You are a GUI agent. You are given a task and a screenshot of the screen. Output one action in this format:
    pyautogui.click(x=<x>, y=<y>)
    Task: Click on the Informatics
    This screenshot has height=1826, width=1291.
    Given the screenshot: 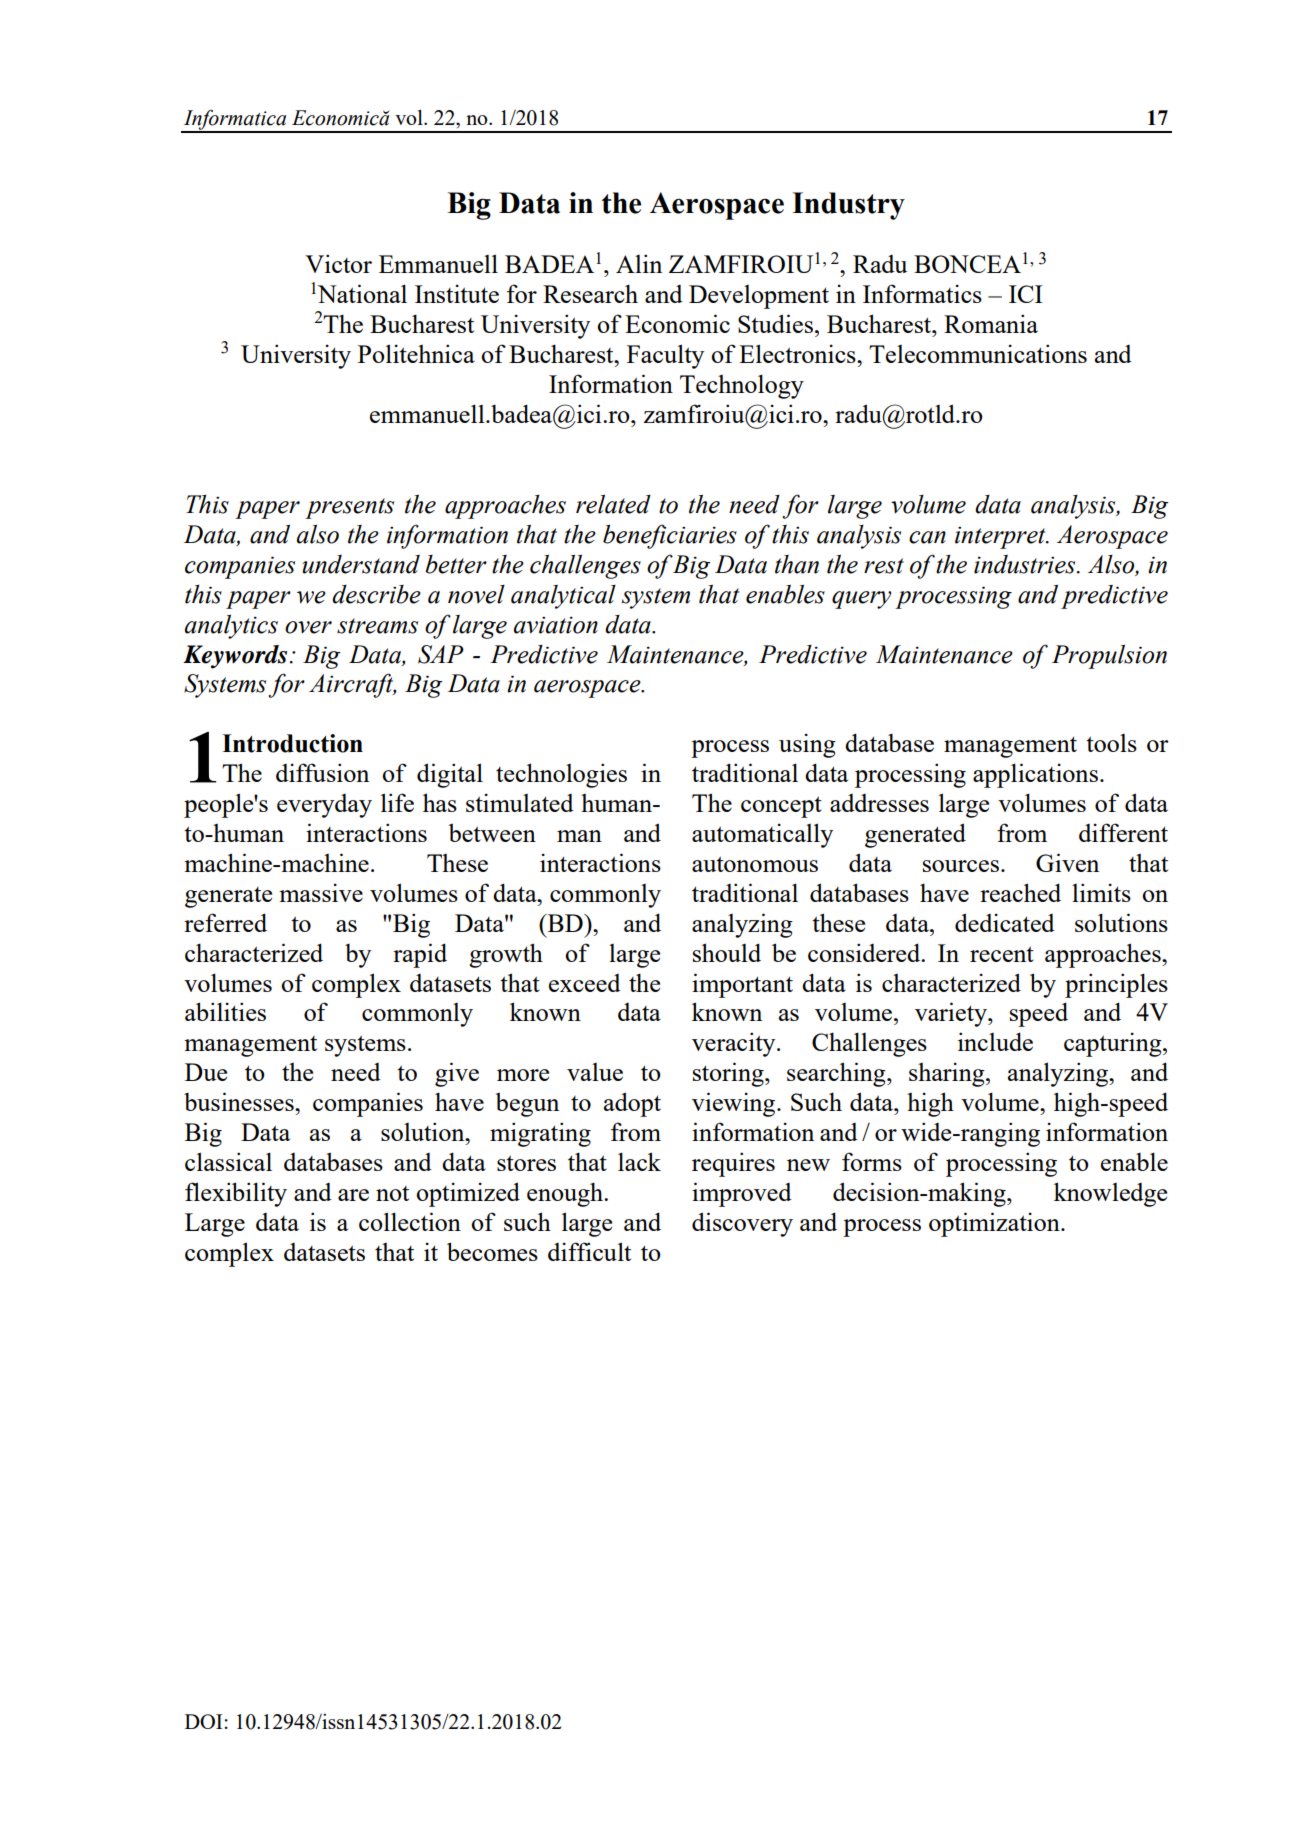 What is the action you would take?
    pyautogui.click(x=922, y=293)
